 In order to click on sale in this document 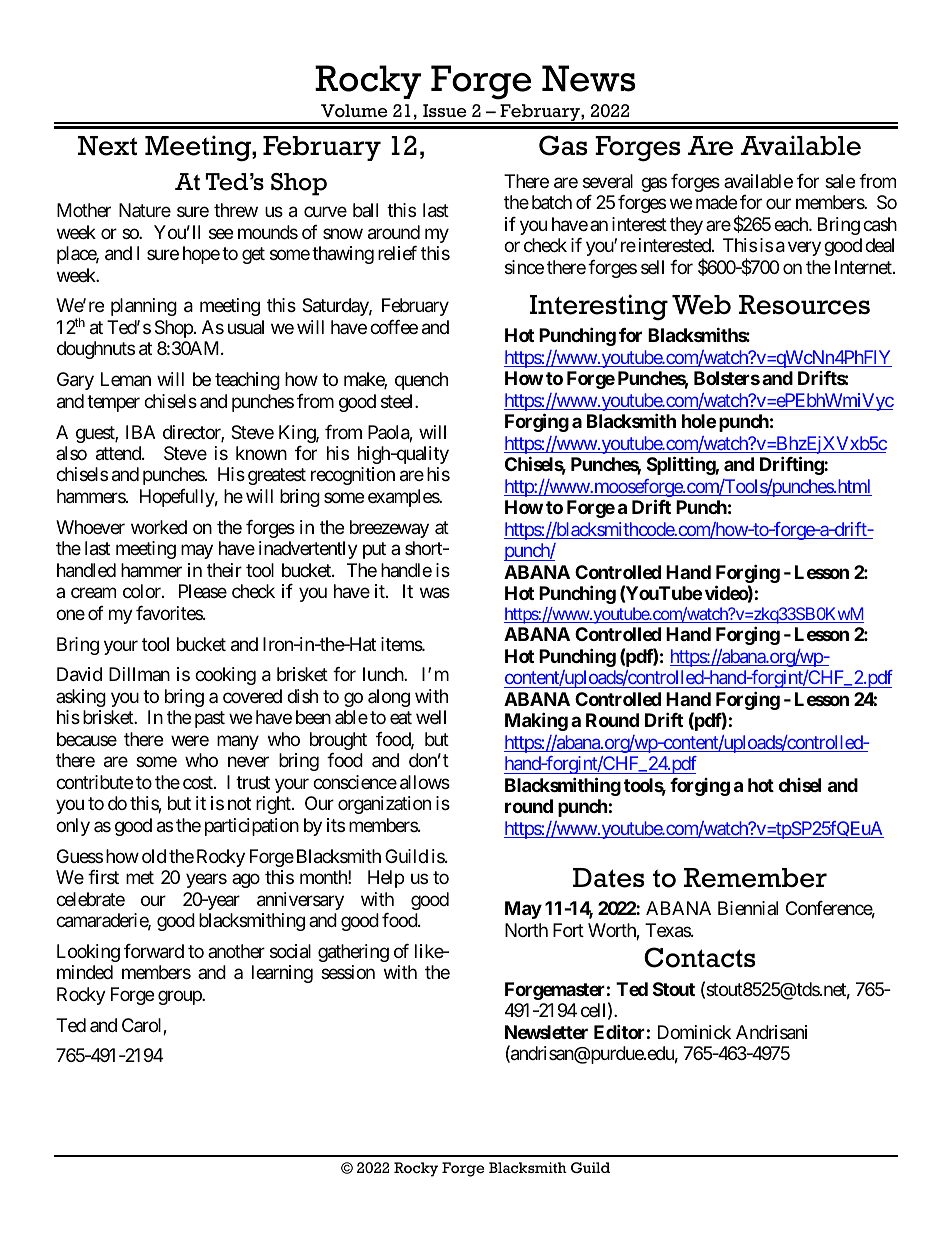, I will do `click(840, 181)`.
